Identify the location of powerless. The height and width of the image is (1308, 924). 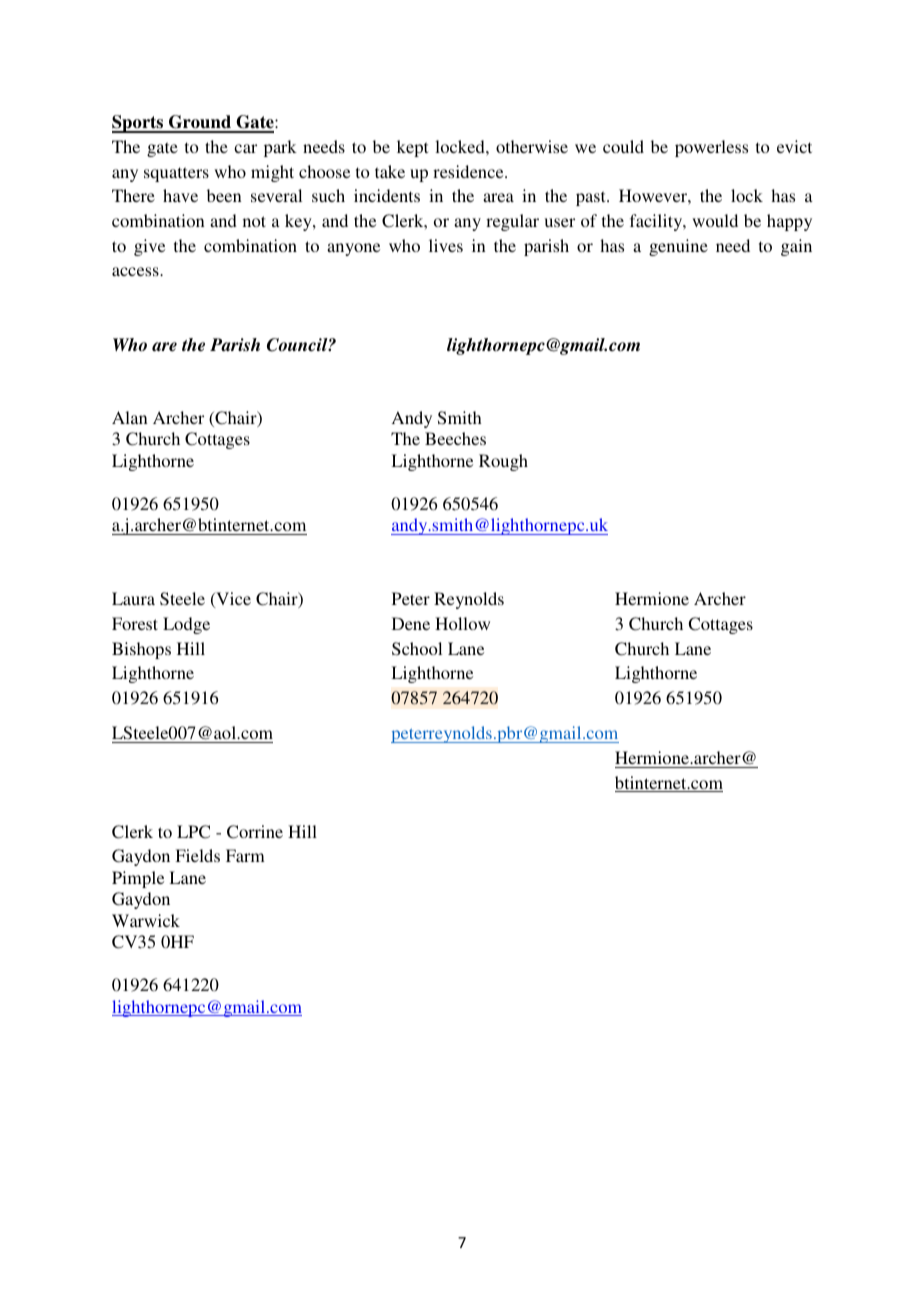
(711, 148).
